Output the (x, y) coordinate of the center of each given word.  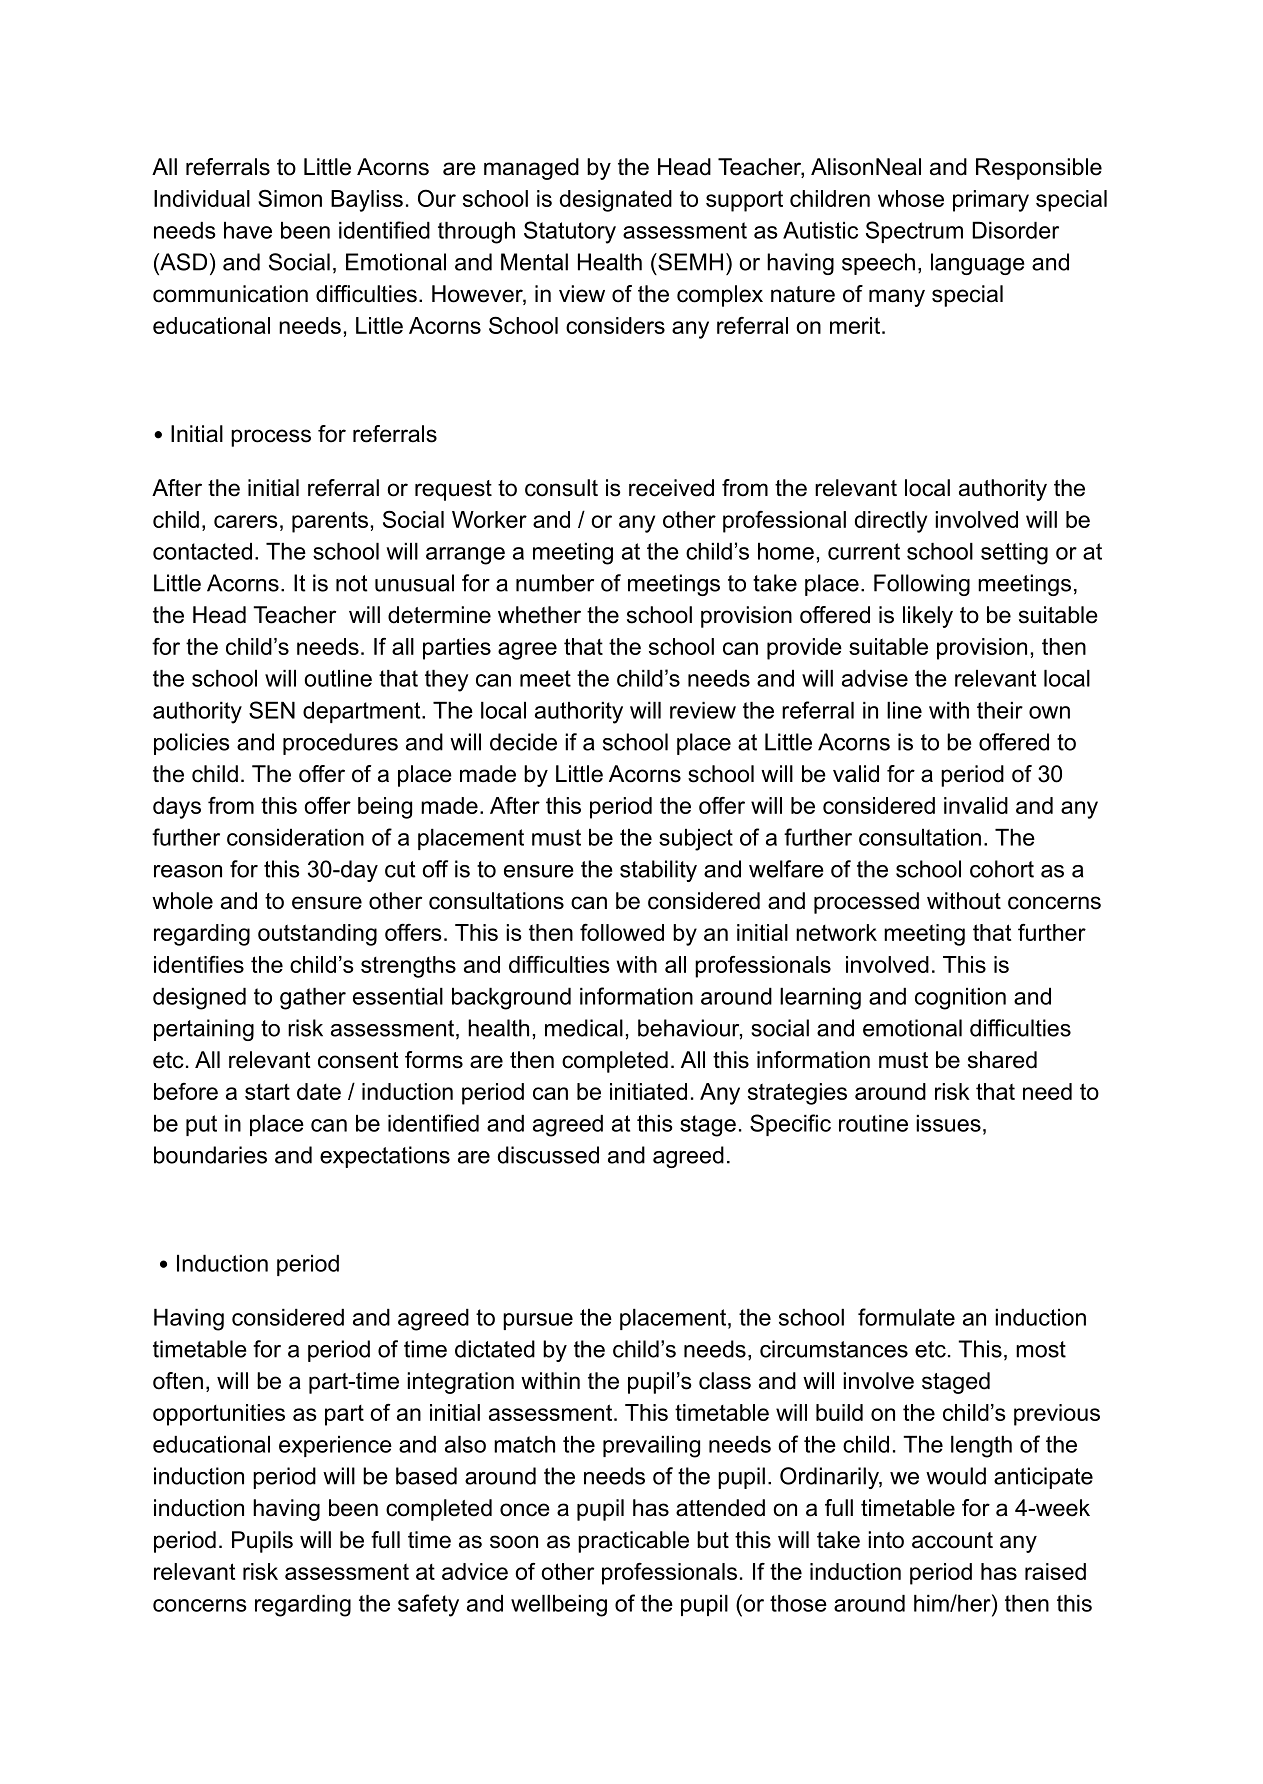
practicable (633, 1542)
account (952, 1540)
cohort (1002, 869)
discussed (548, 1155)
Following (922, 585)
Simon (290, 198)
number (555, 583)
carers (246, 521)
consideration (295, 837)
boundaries (210, 1155)
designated (616, 201)
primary (991, 201)
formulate (906, 1317)
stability (658, 871)
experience (335, 1446)
